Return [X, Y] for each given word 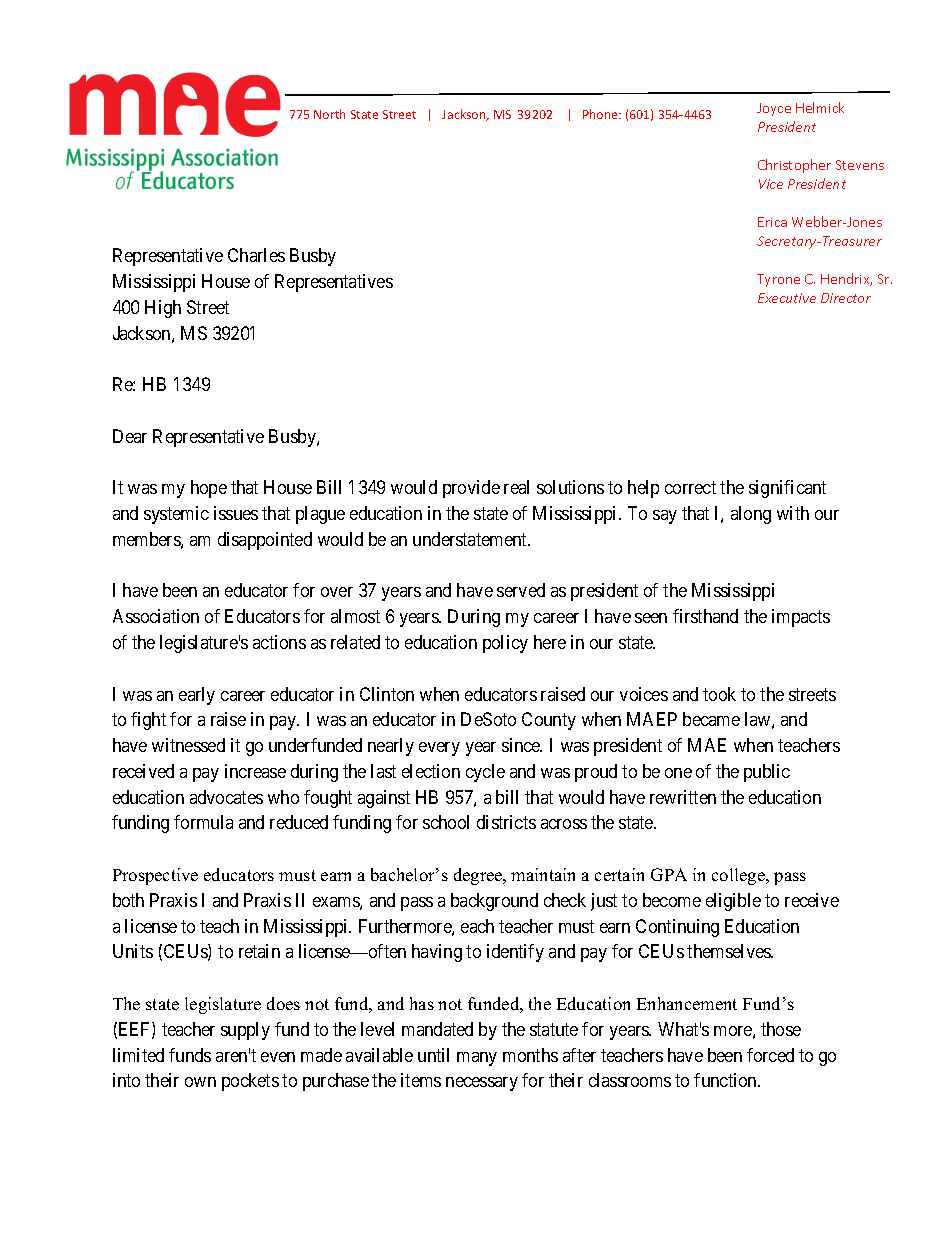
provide [471, 489]
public [767, 773]
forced [770, 1055]
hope [209, 489]
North [329, 114]
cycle [485, 773]
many [477, 1059]
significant [787, 489]
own [200, 1082]
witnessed [188, 745]
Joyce [774, 109]
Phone [601, 114]
